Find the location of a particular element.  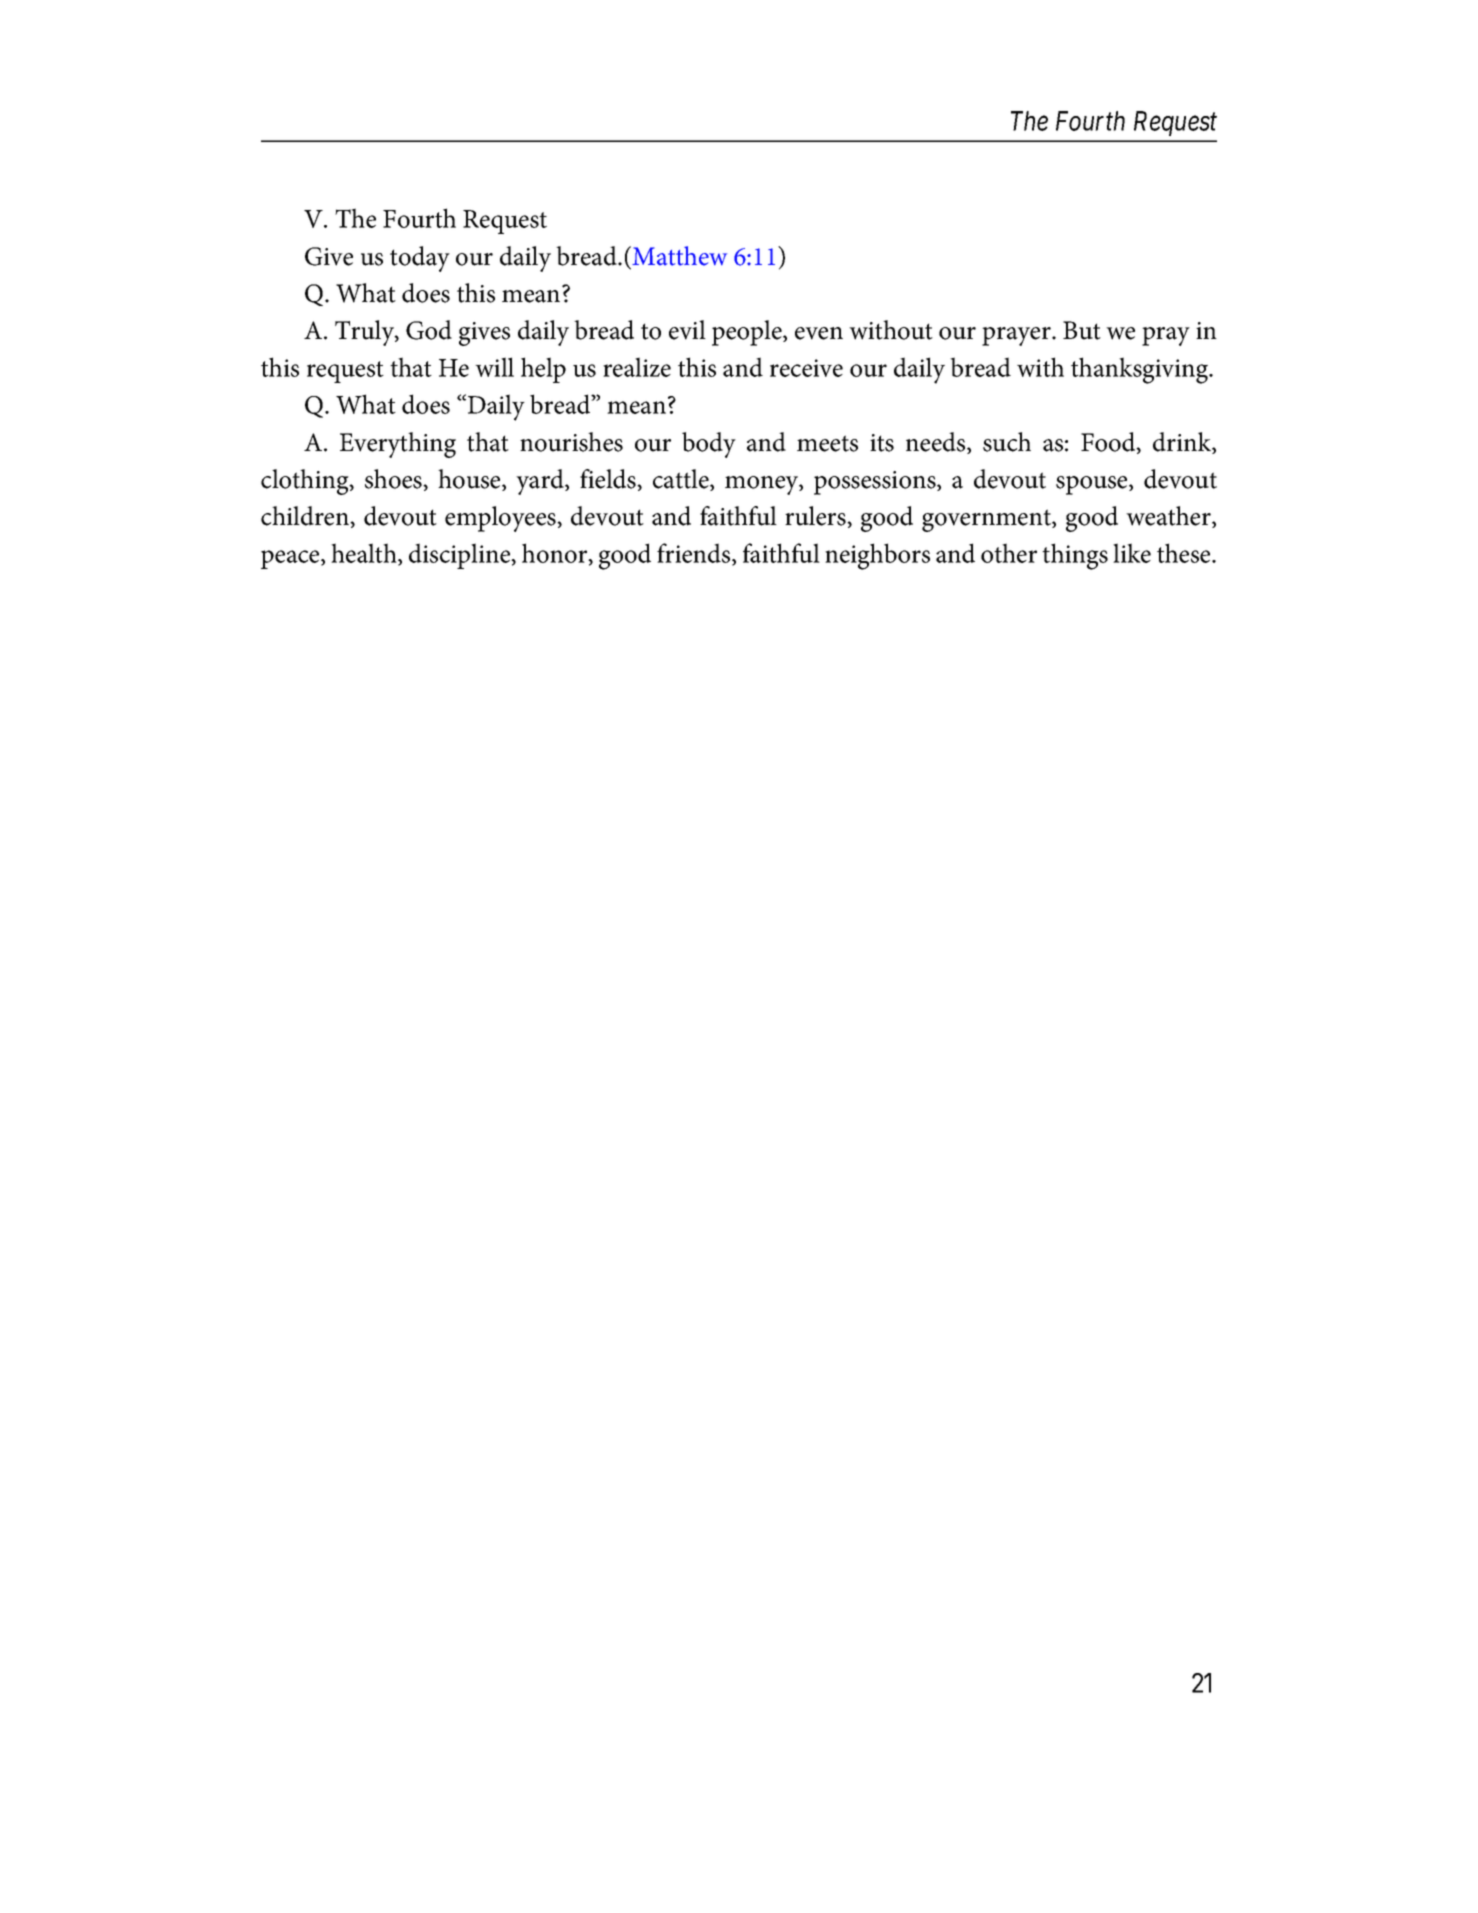

thanksgiving is located at coordinates (1141, 370).
